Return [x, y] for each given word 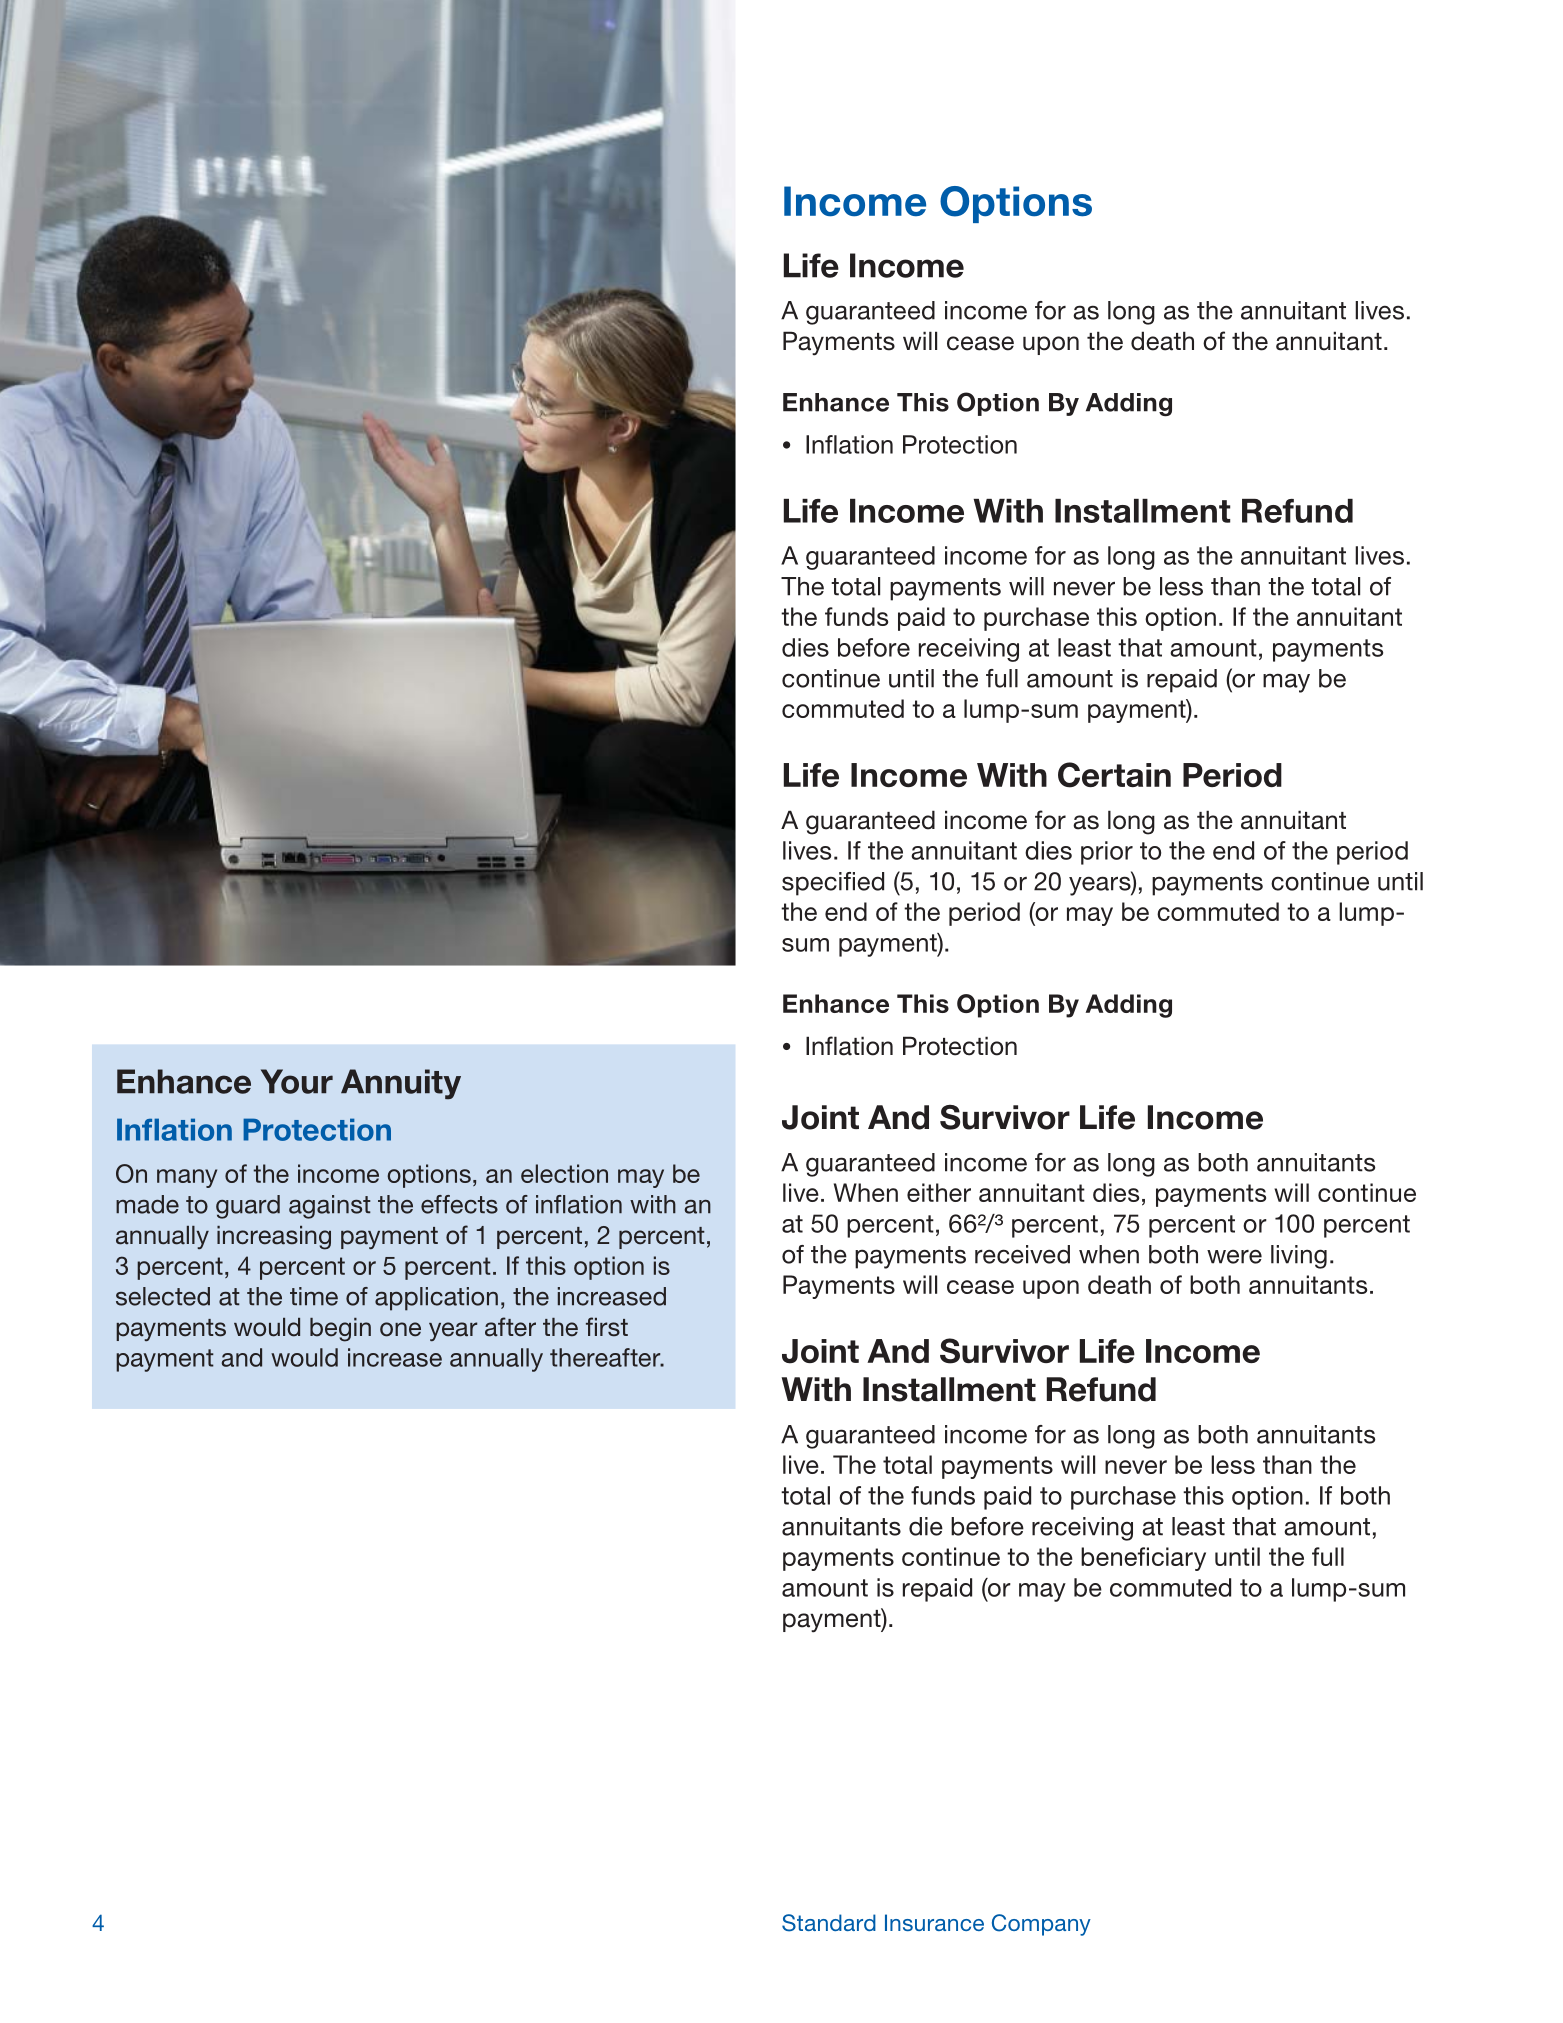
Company [1041, 1925]
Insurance [934, 1922]
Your [297, 1081]
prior [1107, 853]
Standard [829, 1923]
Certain [1114, 775]
